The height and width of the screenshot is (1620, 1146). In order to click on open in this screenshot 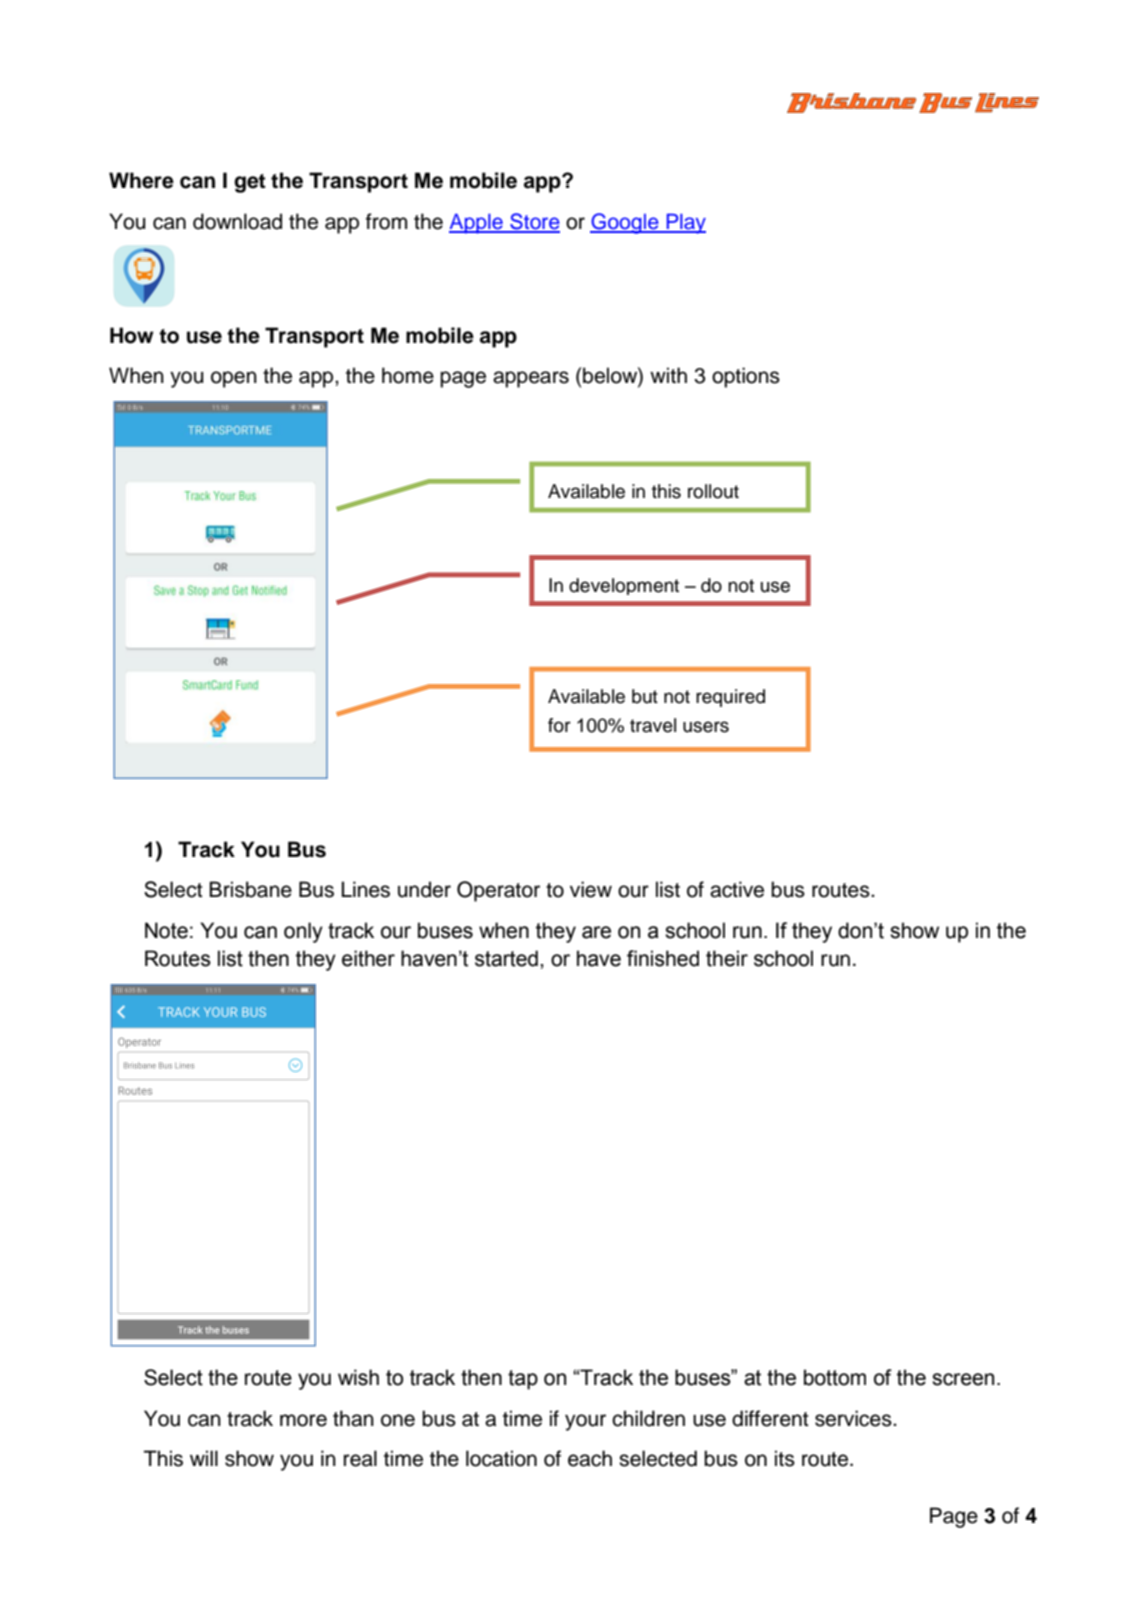, I will do `click(234, 379)`.
